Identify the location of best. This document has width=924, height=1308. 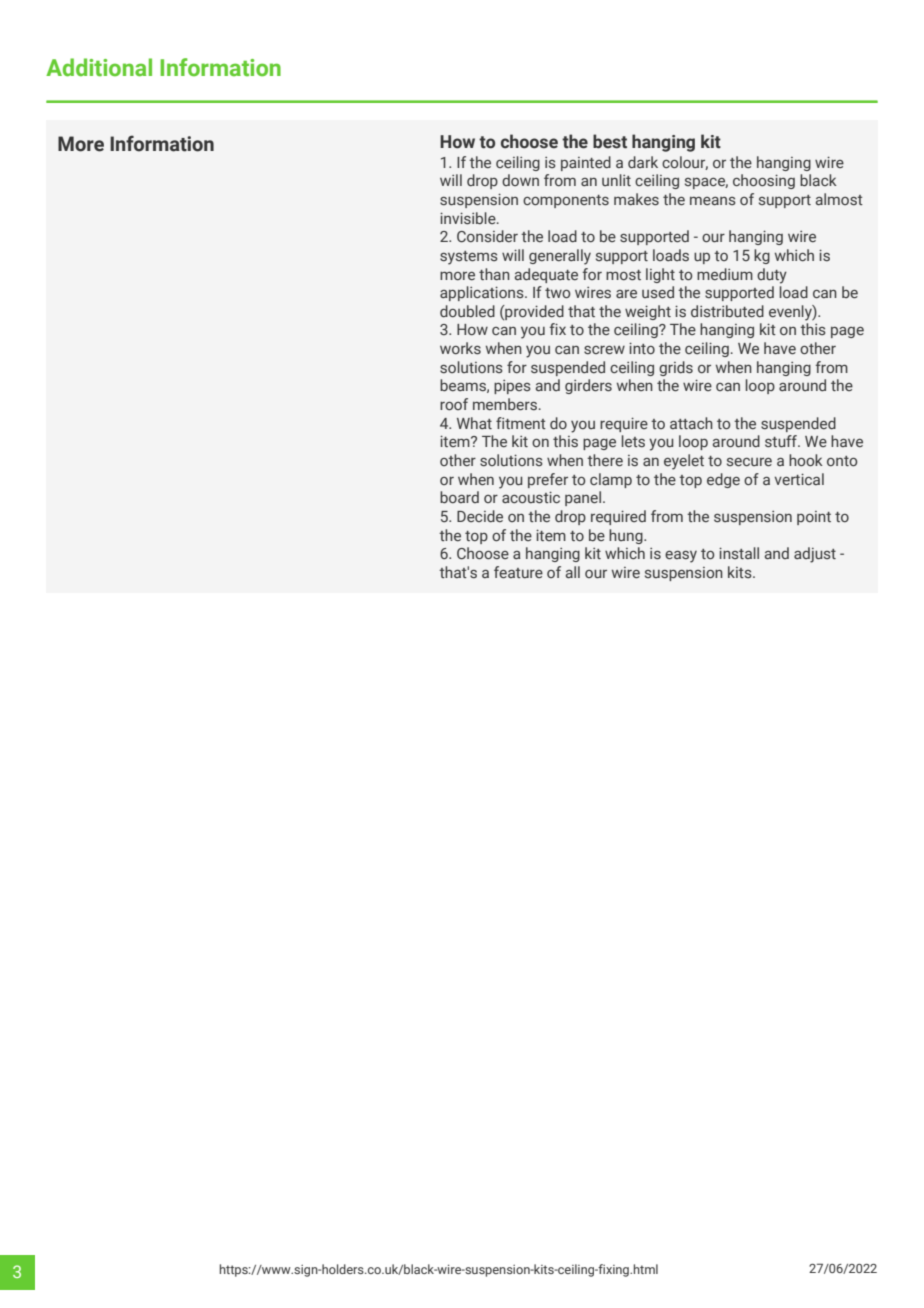
(610, 141).
